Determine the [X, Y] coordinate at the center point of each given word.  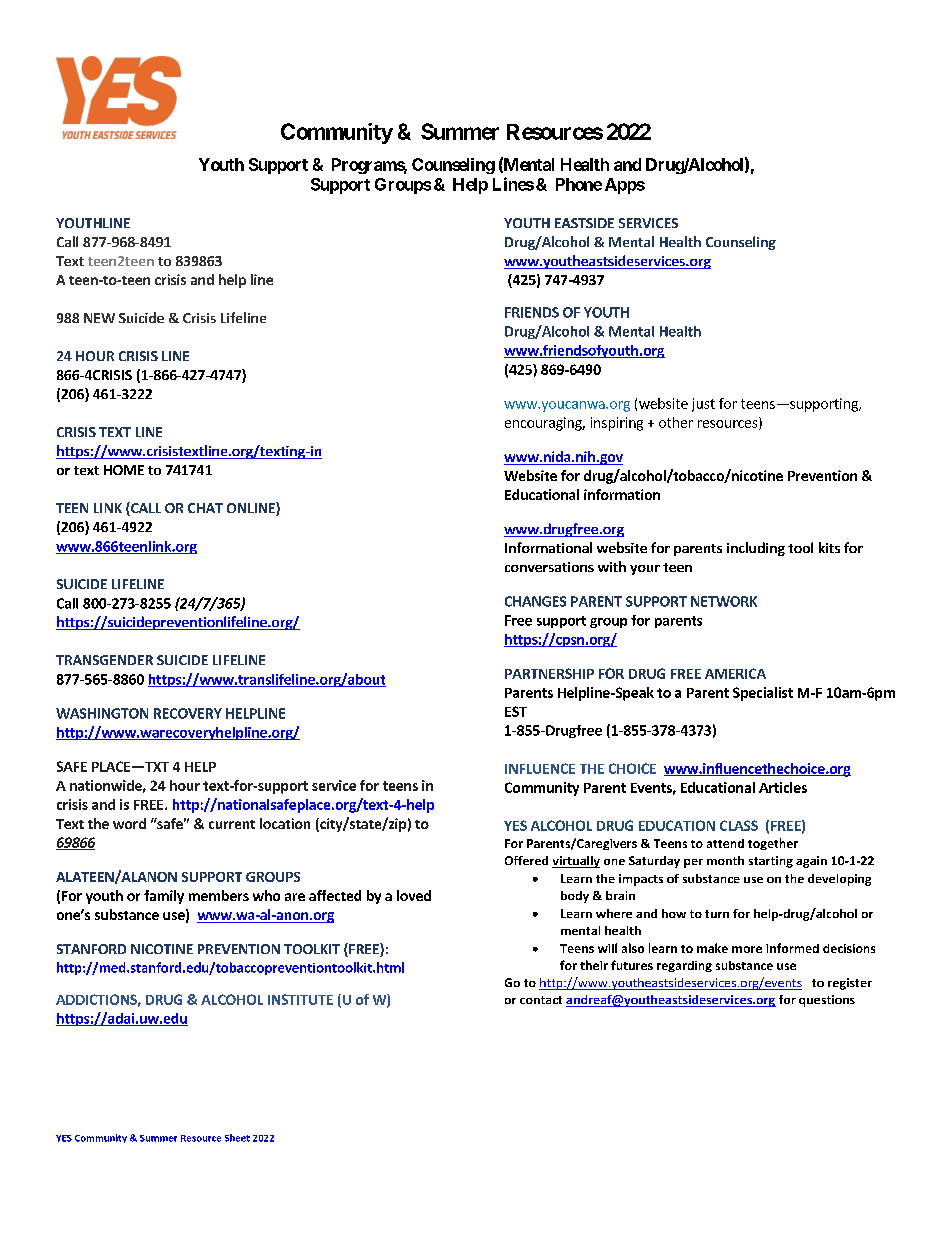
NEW [99, 318]
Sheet [237, 1138]
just [703, 405]
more [747, 949]
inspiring [617, 424]
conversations [549, 567]
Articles [783, 787]
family [164, 897]
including [756, 549]
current [232, 824]
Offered [526, 860]
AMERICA [735, 673]
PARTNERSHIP [549, 673]
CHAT [205, 508]
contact [541, 1000]
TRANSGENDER [104, 660]
